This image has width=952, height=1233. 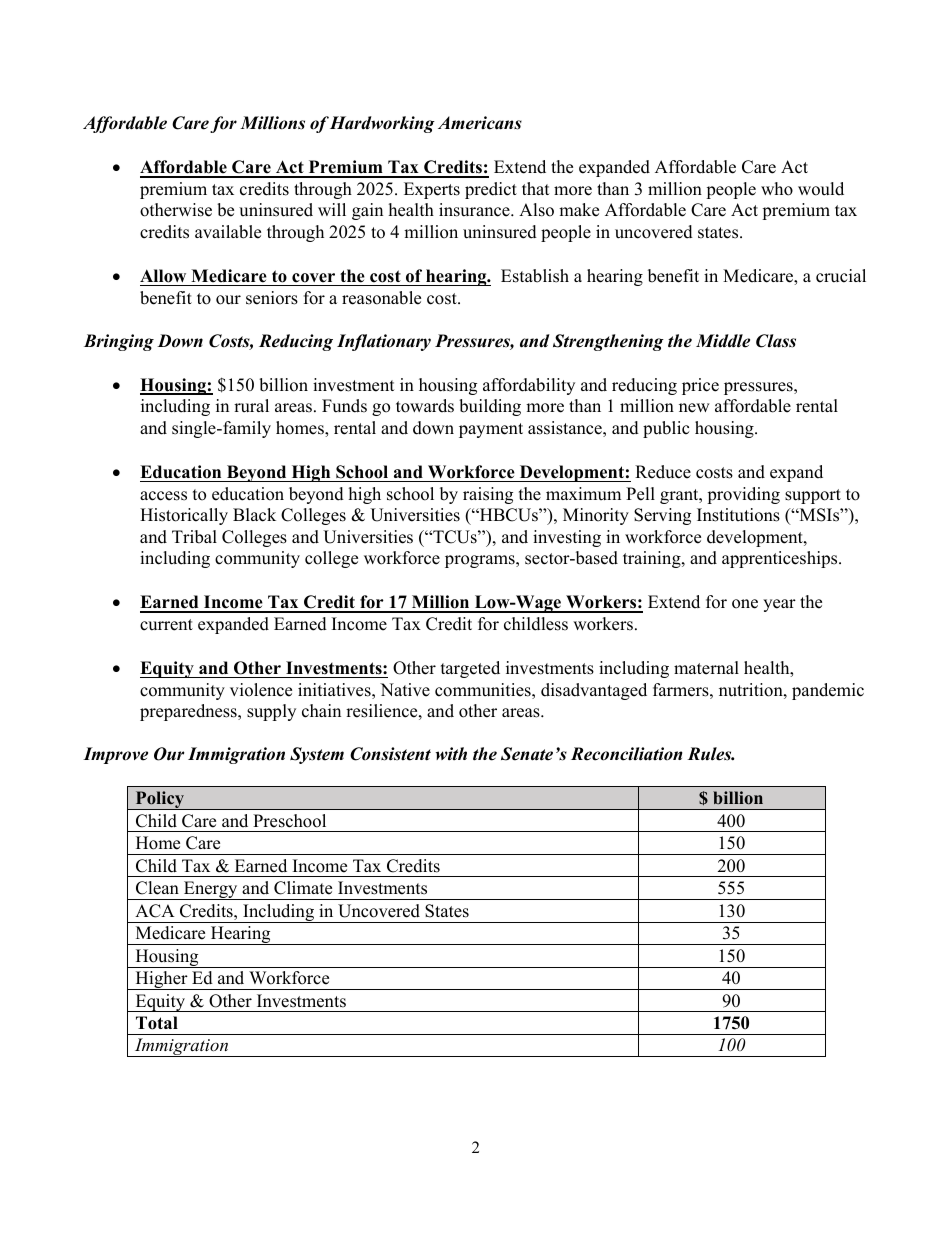 What do you see at coordinates (251, 406) in the image?
I see `rural` at bounding box center [251, 406].
